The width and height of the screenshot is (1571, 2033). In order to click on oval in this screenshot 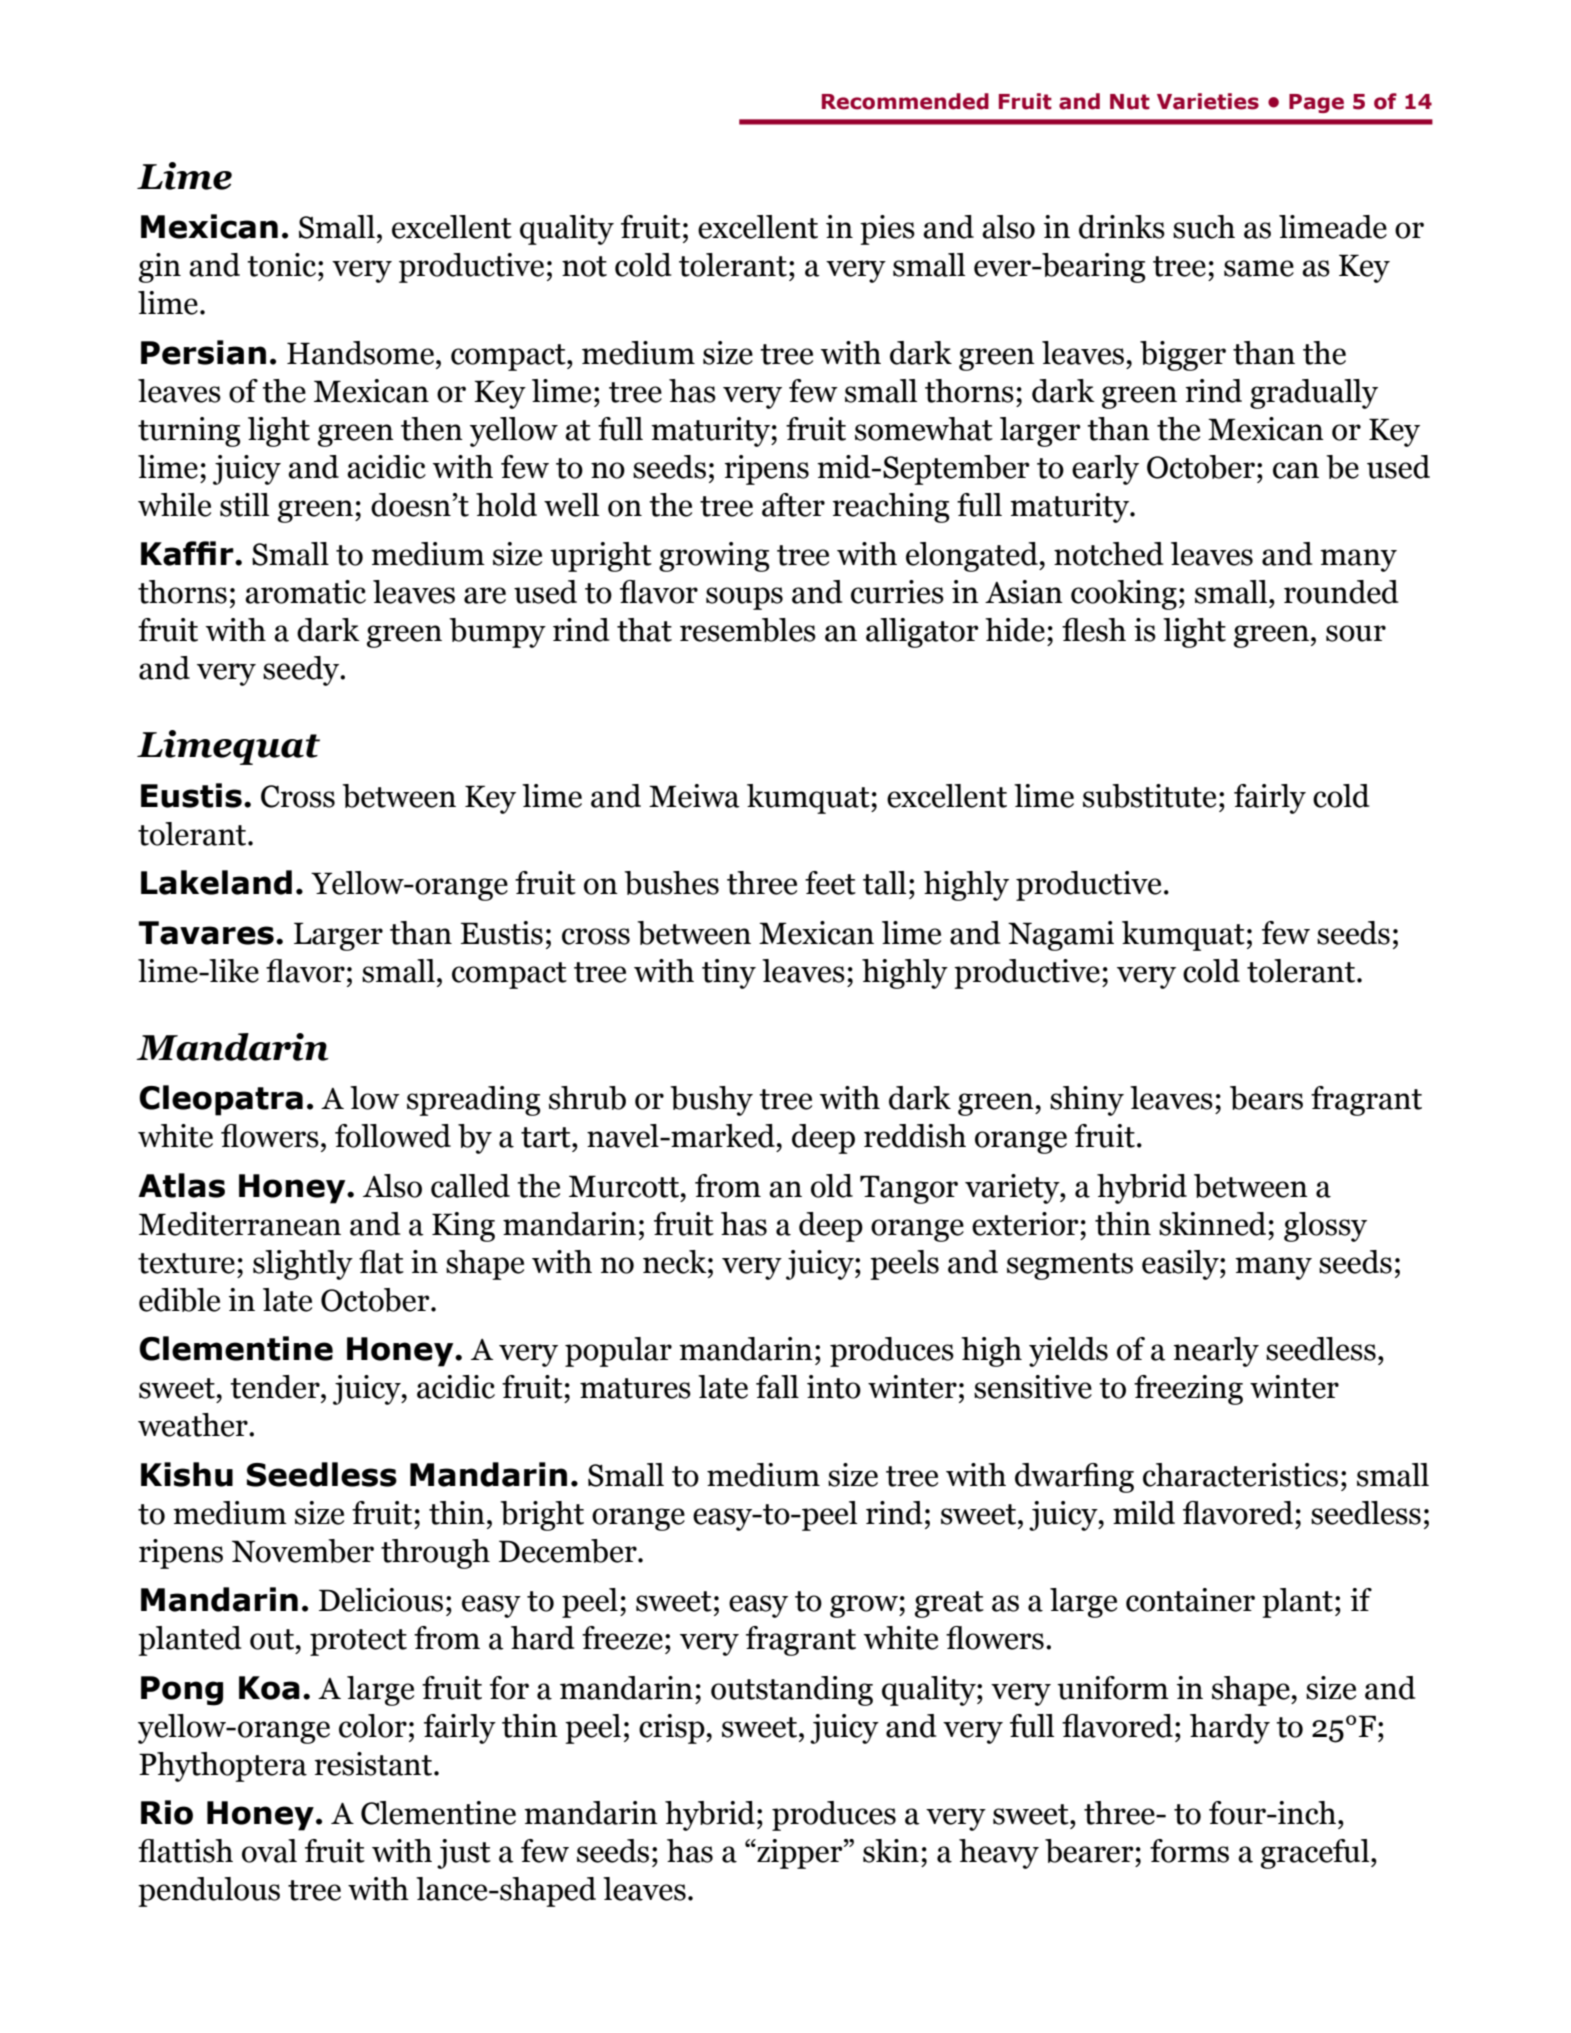, I will do `click(269, 1851)`.
